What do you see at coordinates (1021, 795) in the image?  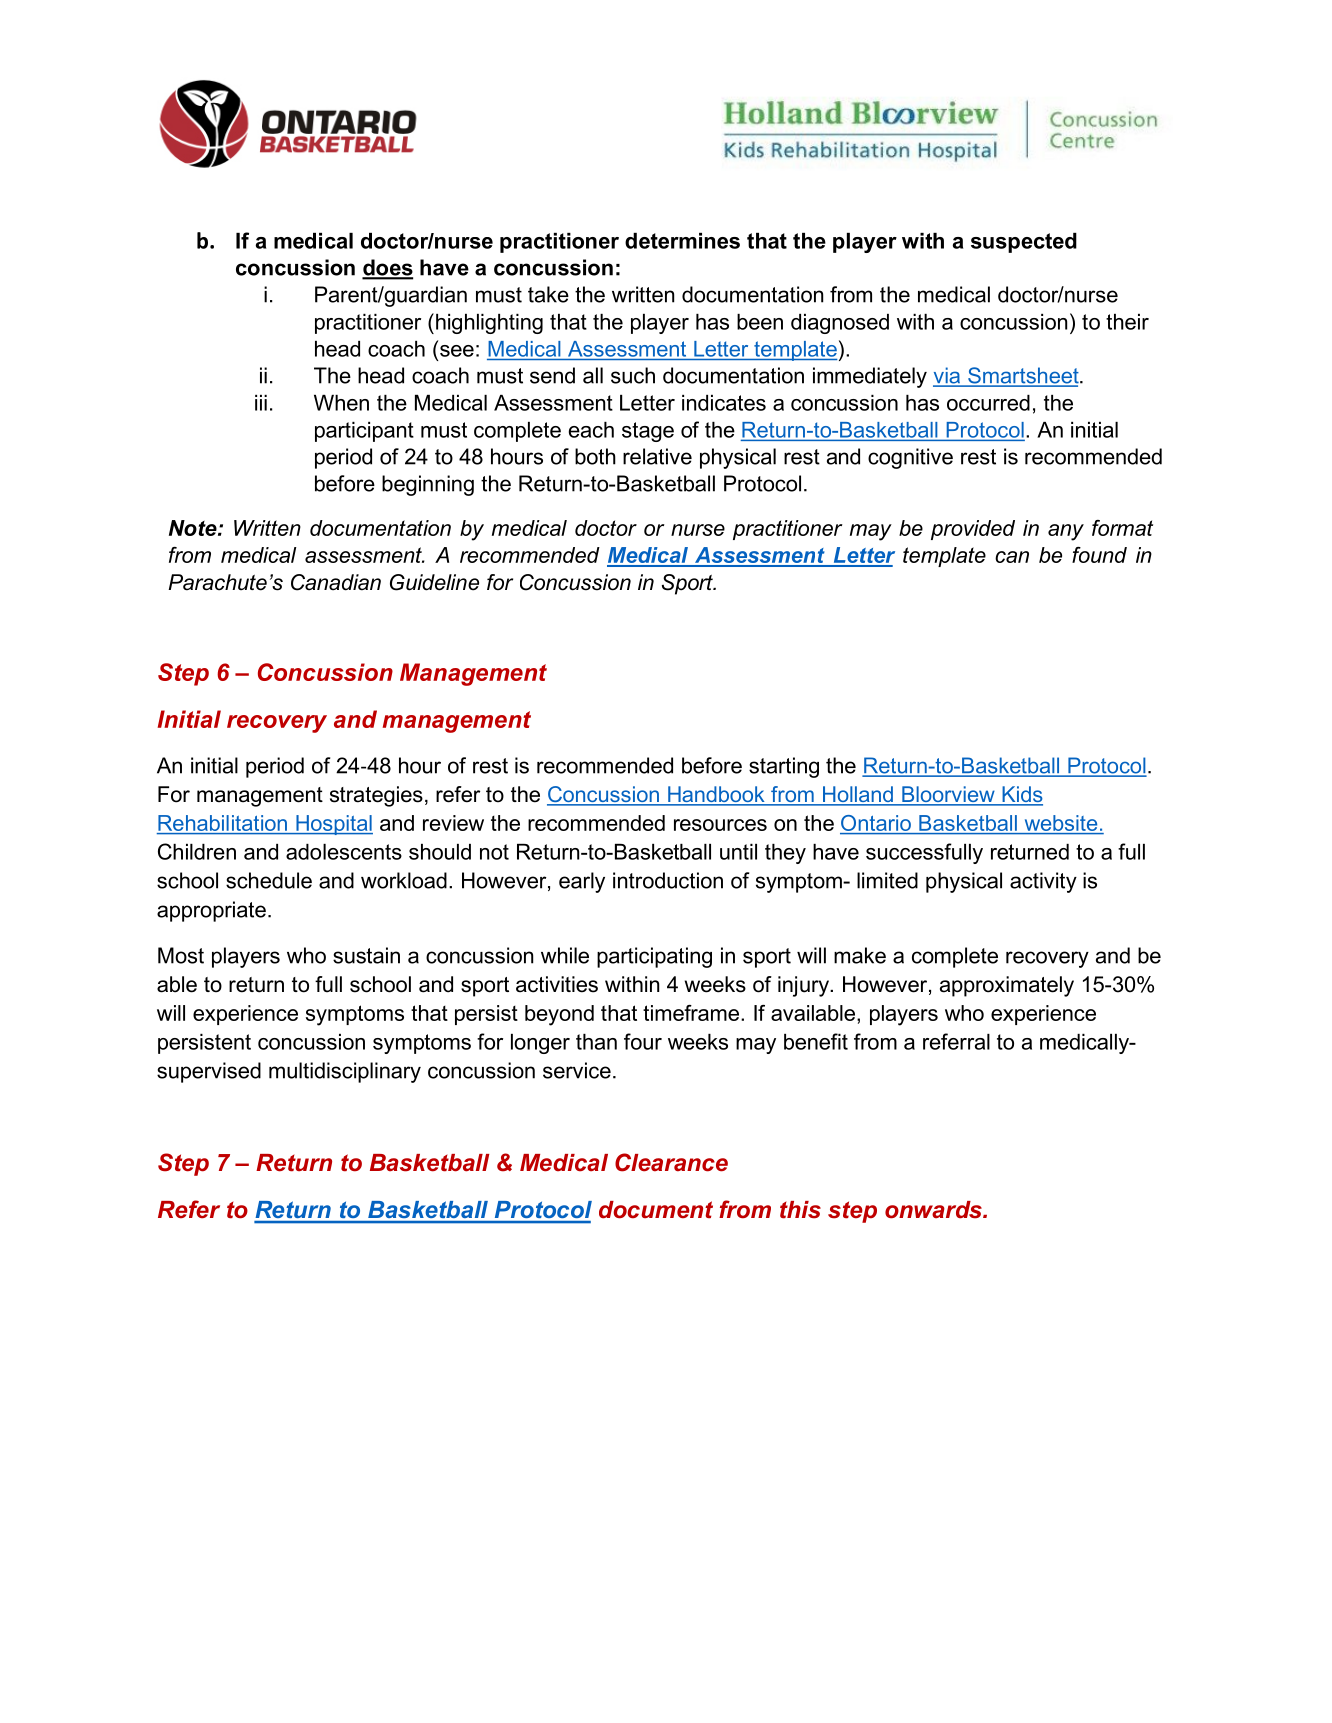 I see `Kids` at bounding box center [1021, 795].
